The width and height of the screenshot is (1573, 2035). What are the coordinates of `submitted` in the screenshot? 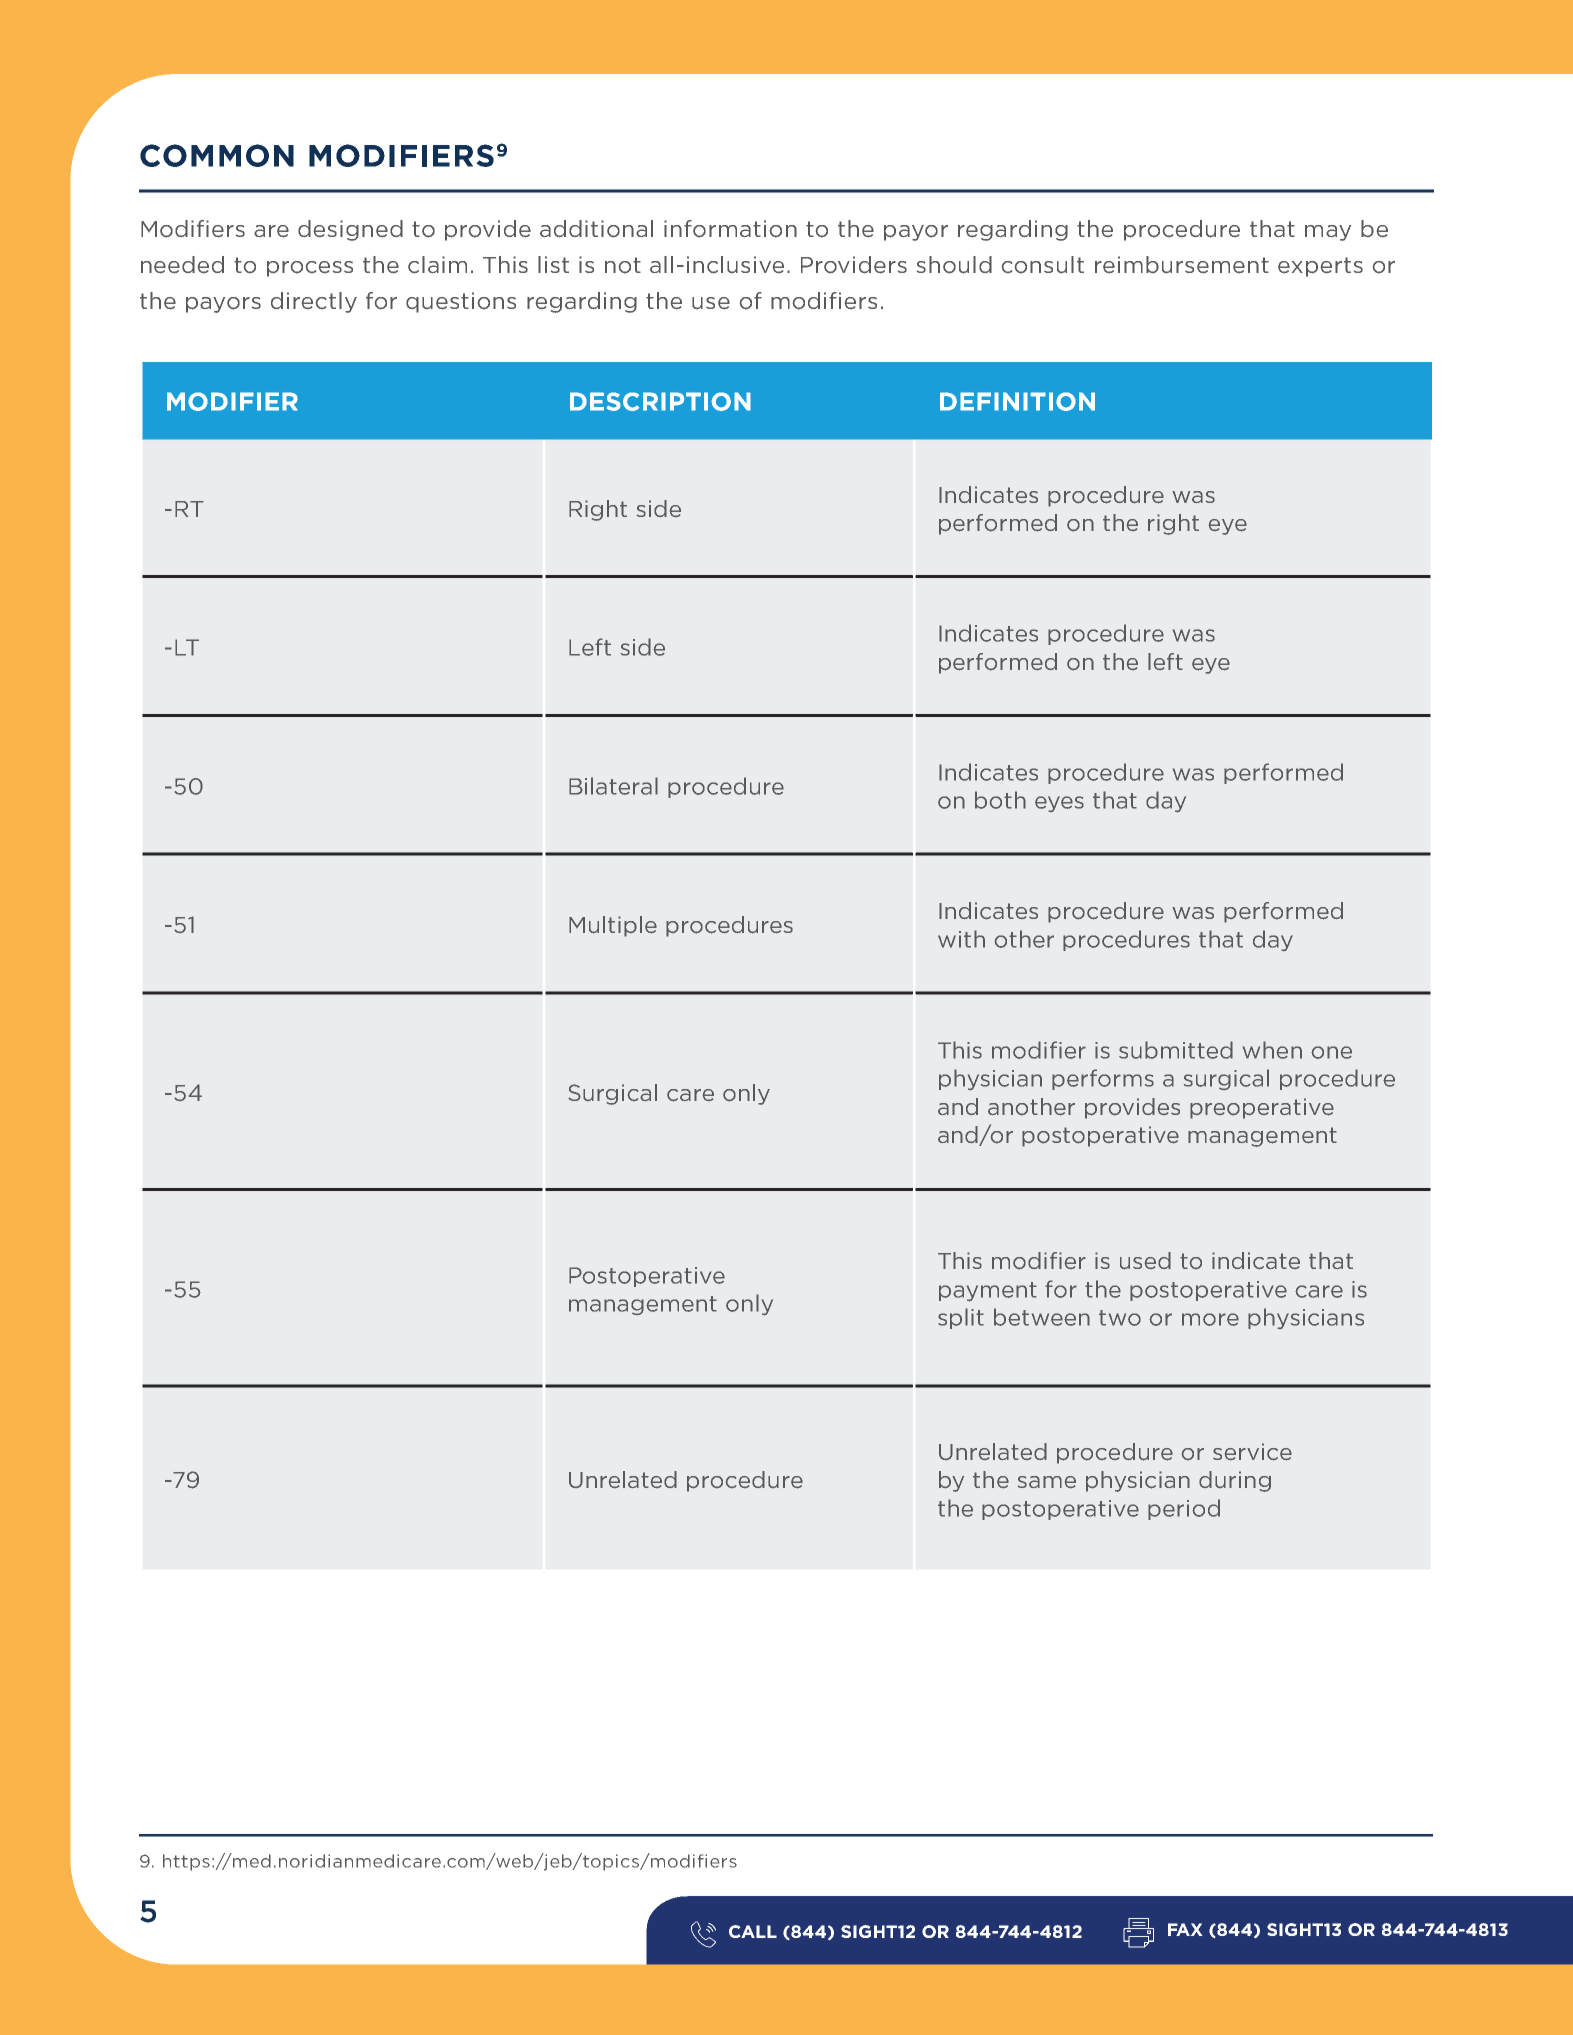 It's located at (1176, 1050).
